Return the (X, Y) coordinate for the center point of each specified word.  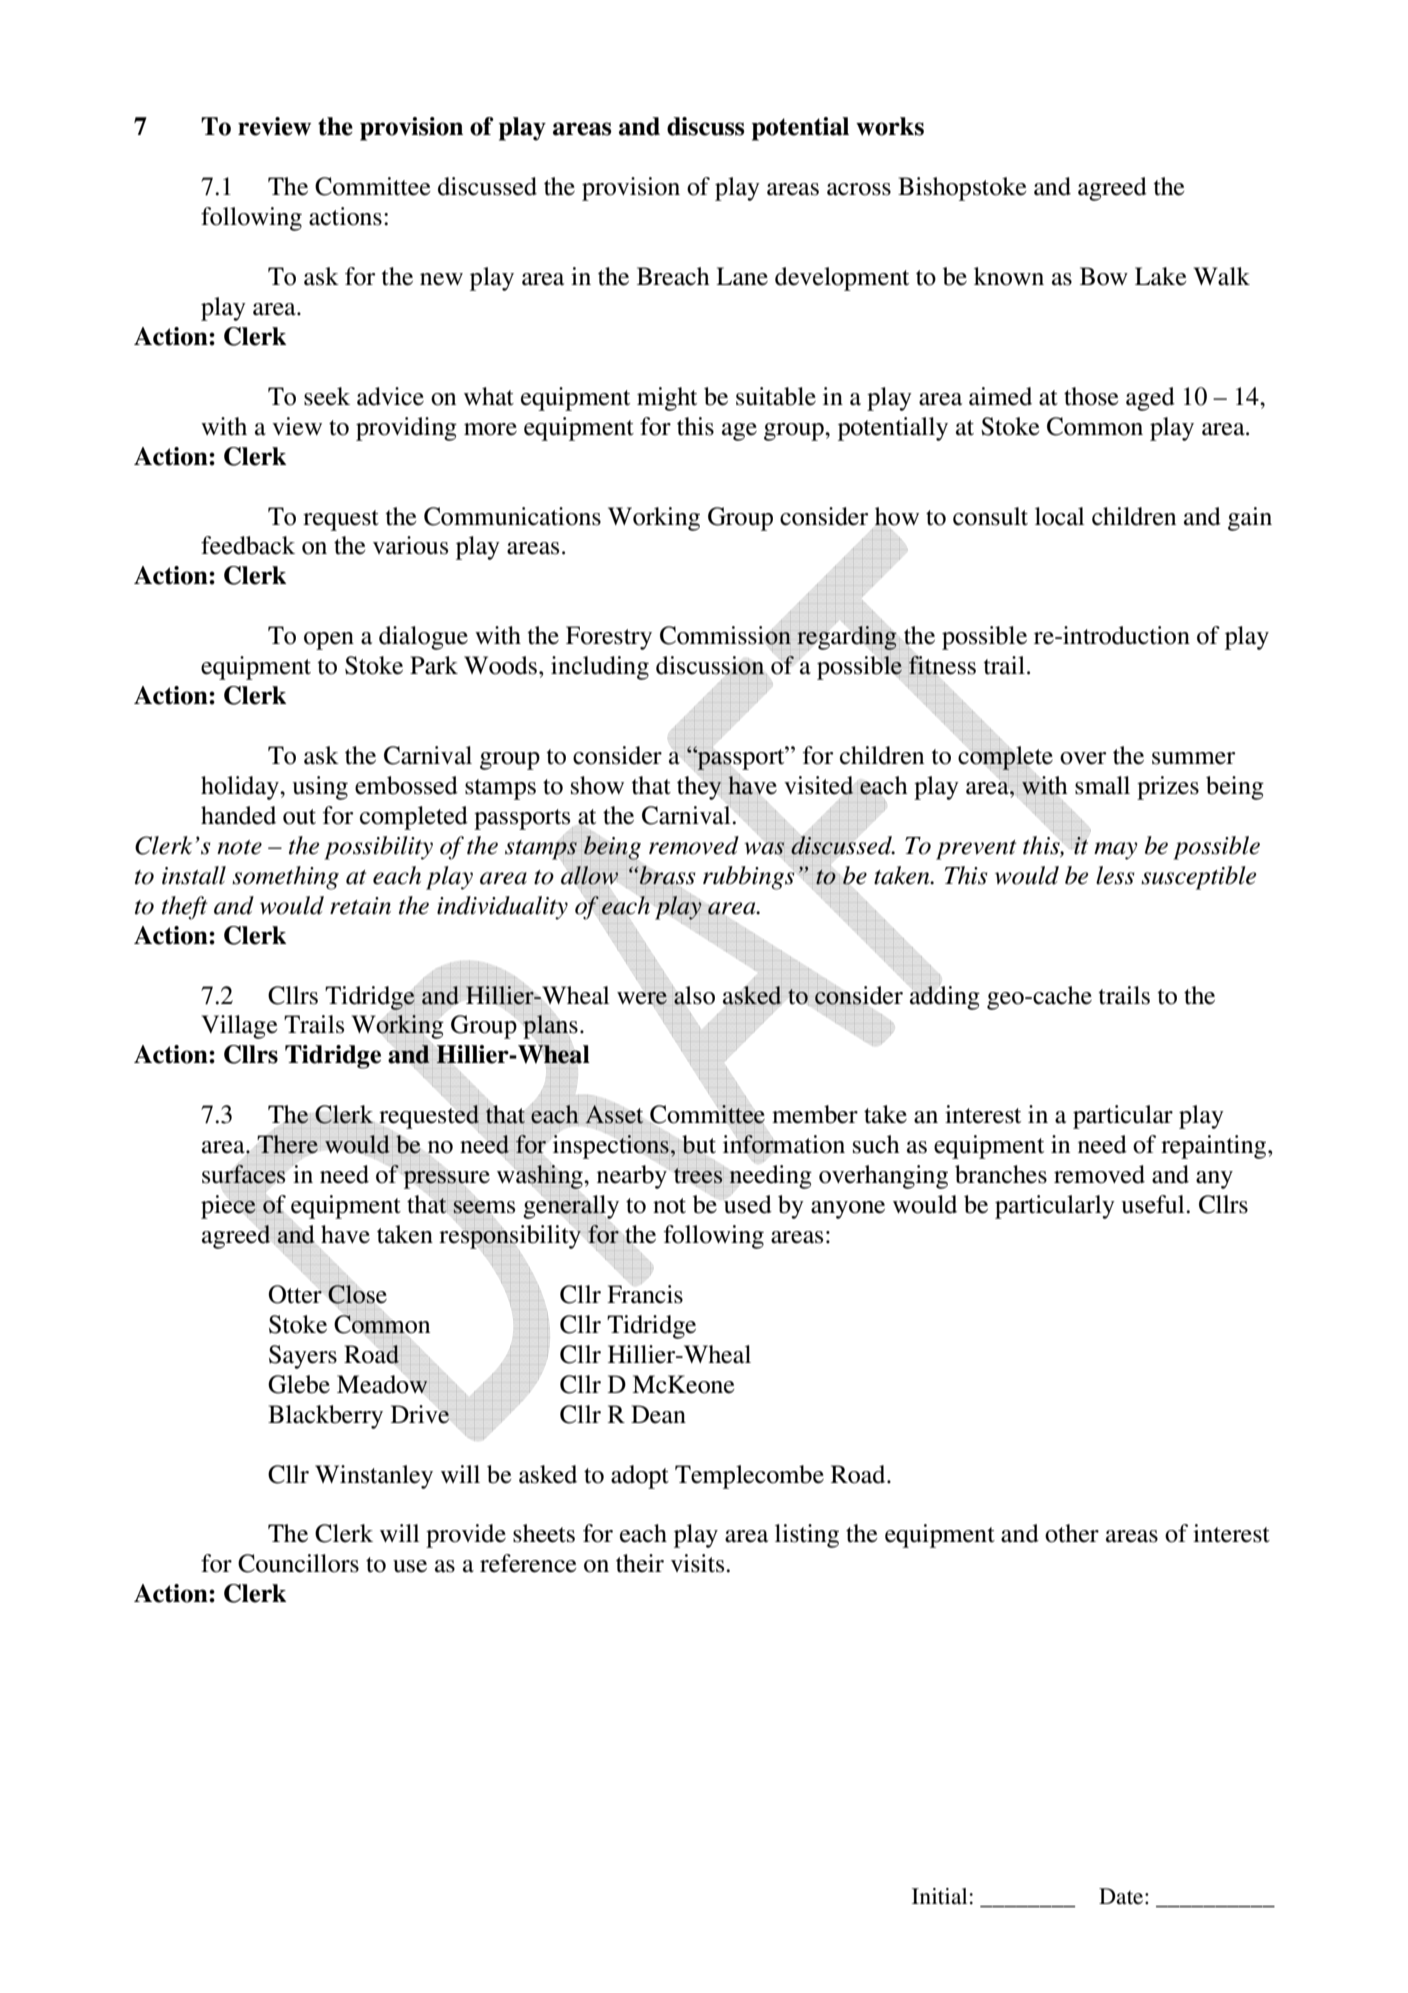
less (1115, 875)
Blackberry (325, 1417)
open (329, 641)
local (1059, 516)
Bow (1104, 276)
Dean (658, 1414)
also (693, 996)
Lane (742, 276)
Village (239, 1027)
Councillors (298, 1563)
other (1072, 1533)
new (441, 279)
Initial (939, 1896)
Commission (725, 635)
